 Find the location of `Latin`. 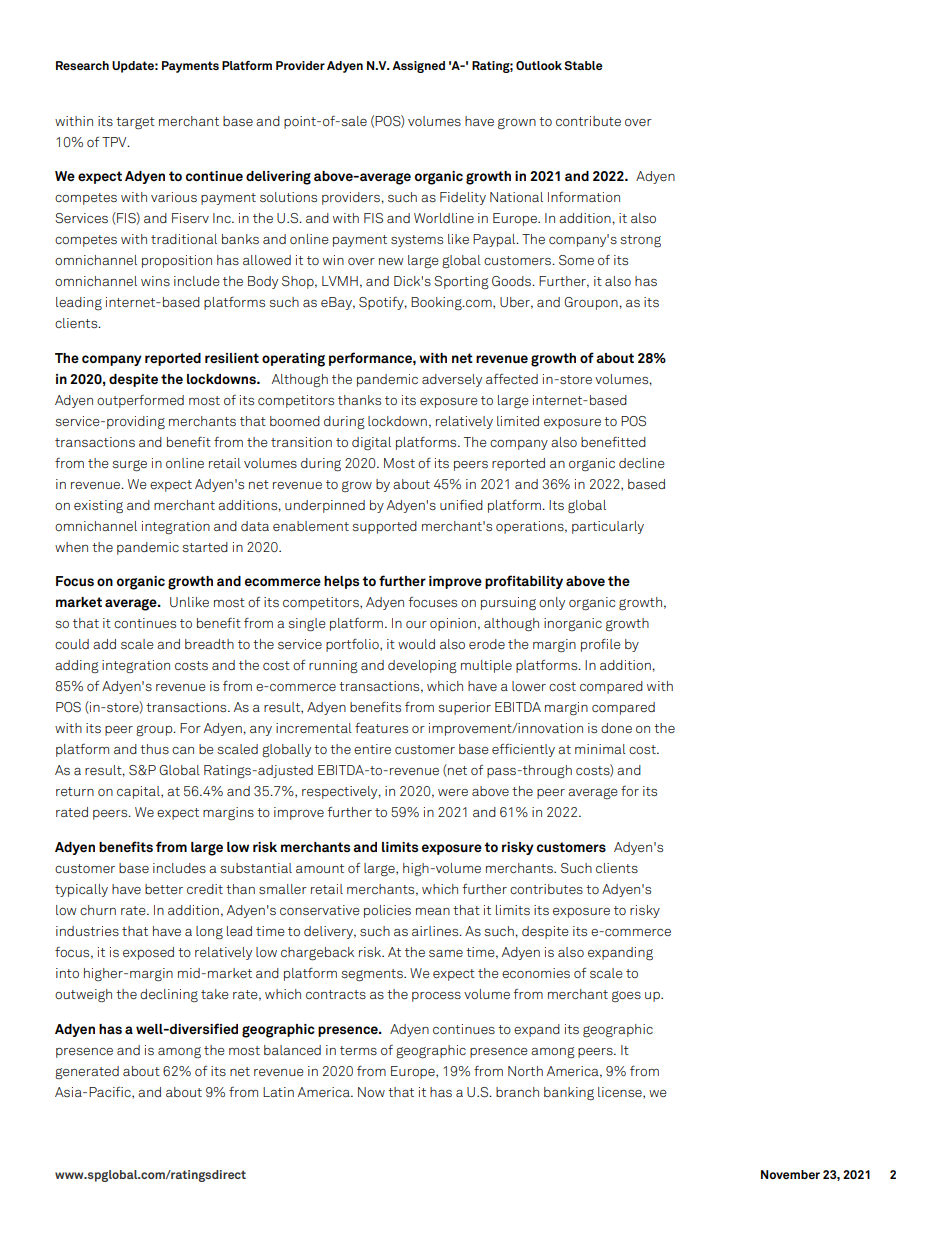

Latin is located at coordinates (278, 1092).
